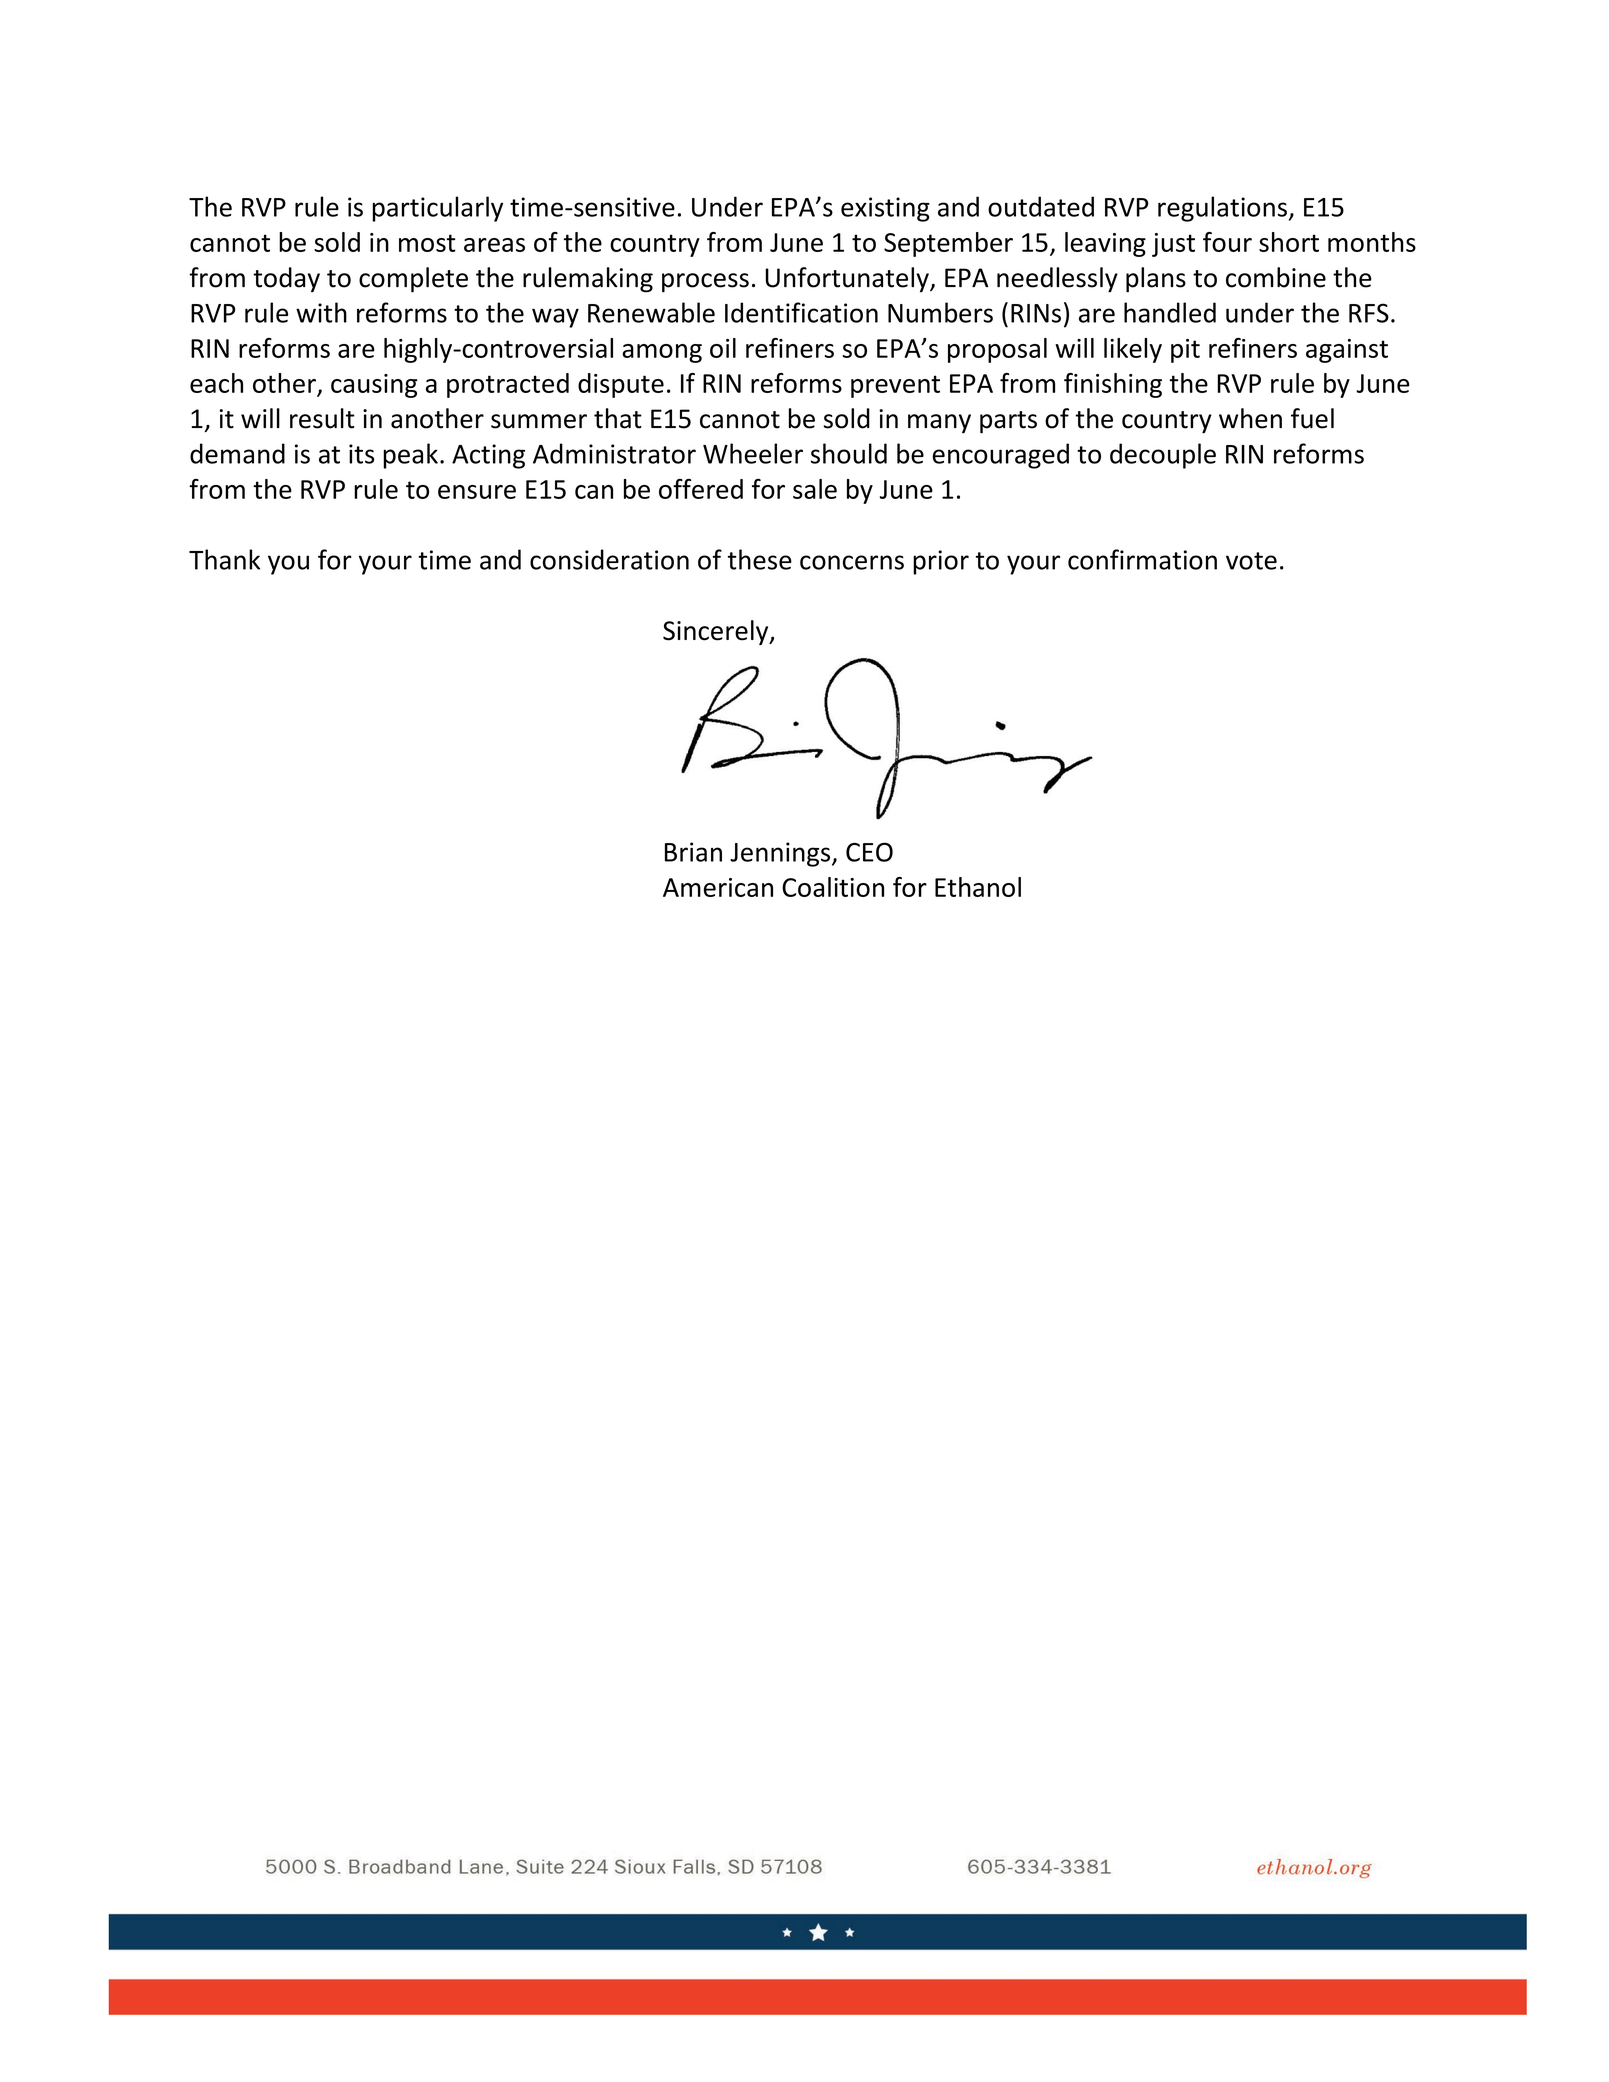 This screenshot has width=1609, height=2082. What do you see at coordinates (885, 209) in the screenshot?
I see `existing` at bounding box center [885, 209].
